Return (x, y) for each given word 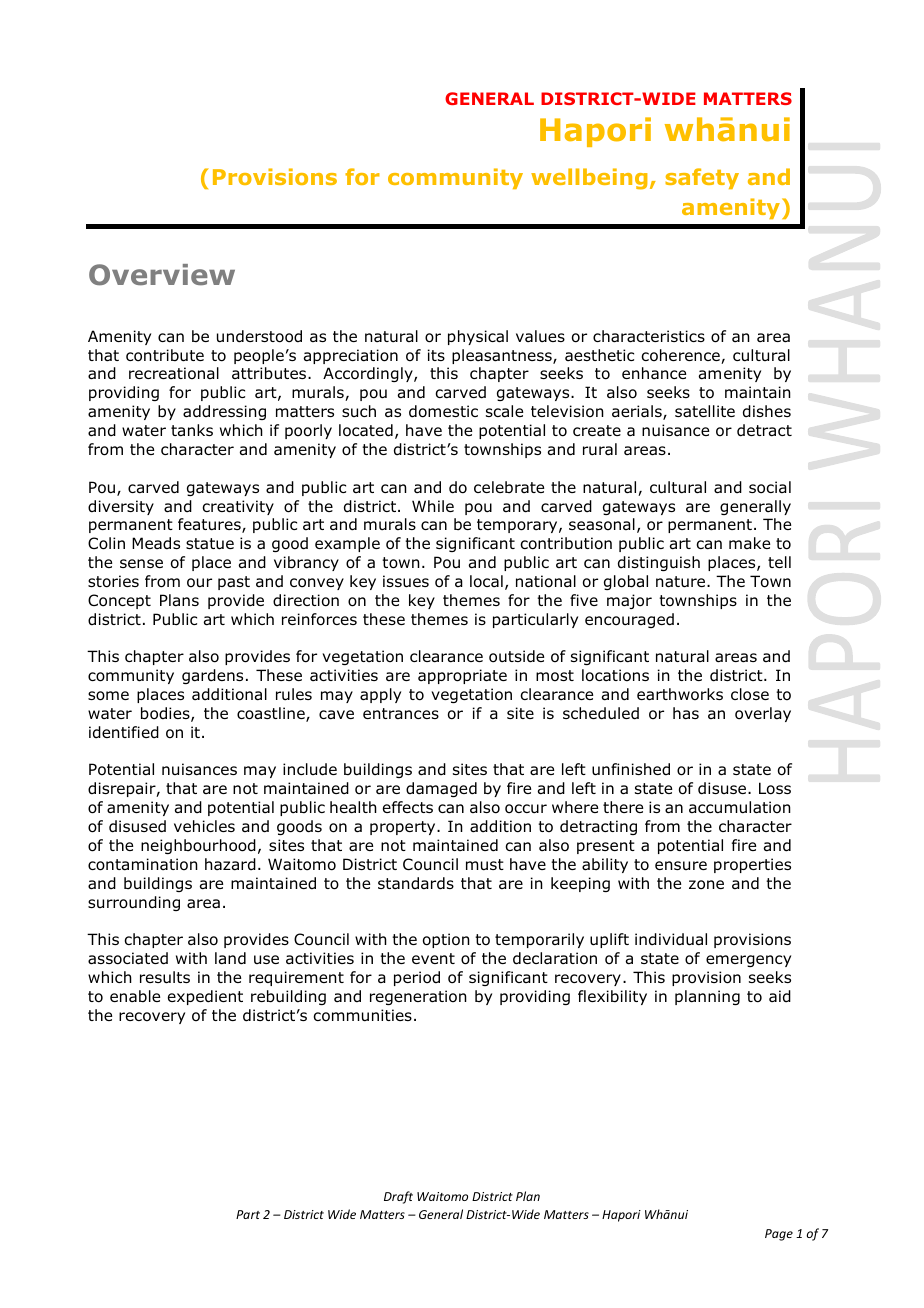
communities (362, 1015)
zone (706, 885)
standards (416, 883)
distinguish (659, 563)
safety (702, 178)
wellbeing (589, 179)
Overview (162, 275)
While (433, 506)
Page (779, 1235)
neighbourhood (198, 846)
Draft (398, 1197)
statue (210, 544)
